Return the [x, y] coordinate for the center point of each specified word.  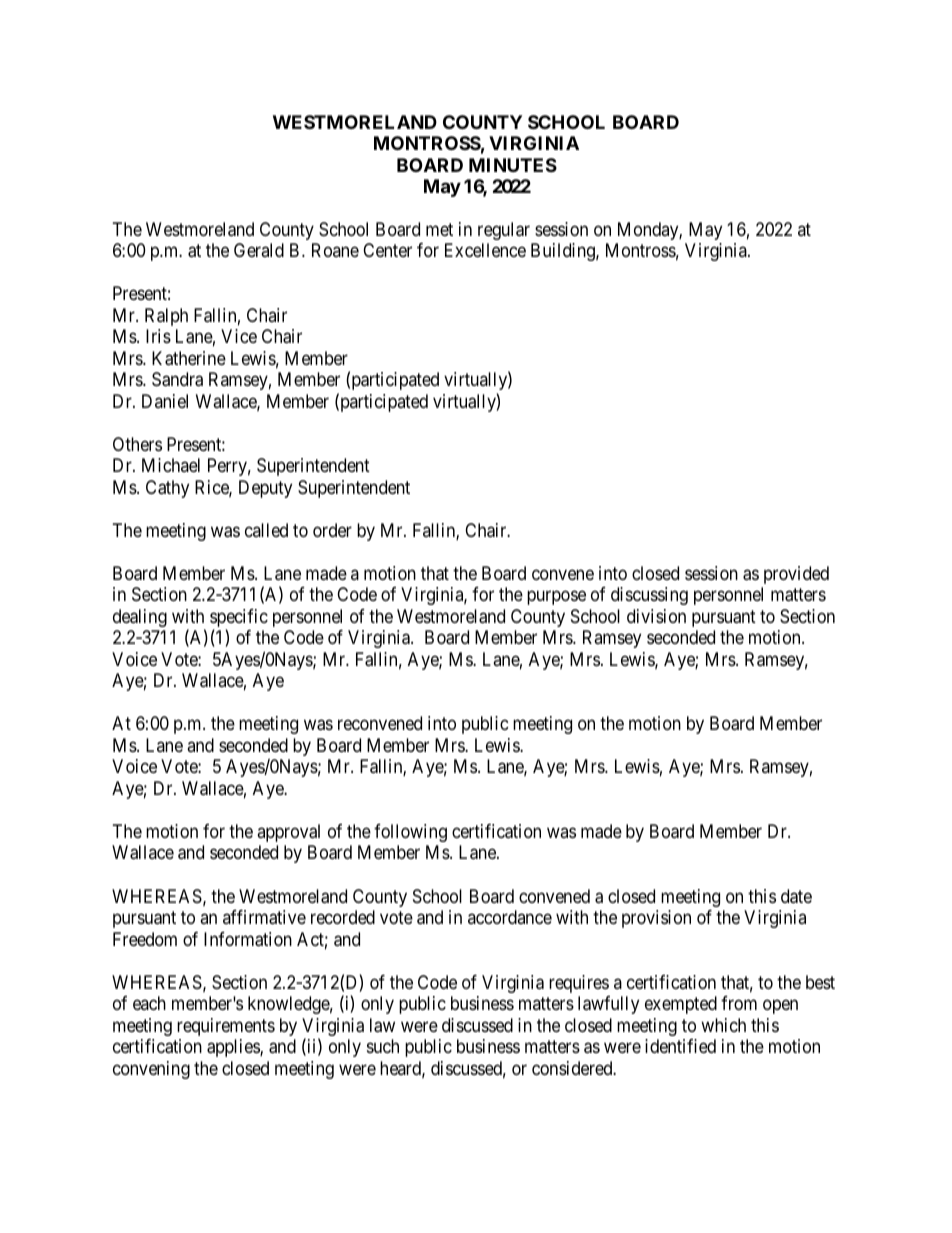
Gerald [259, 250]
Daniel [165, 401]
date [796, 896]
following [410, 833]
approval [288, 833]
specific [239, 619]
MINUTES [513, 165]
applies [234, 1048]
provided [796, 575]
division [656, 616]
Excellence [485, 250]
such [383, 1046]
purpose [556, 598]
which [723, 1025]
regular [504, 231]
